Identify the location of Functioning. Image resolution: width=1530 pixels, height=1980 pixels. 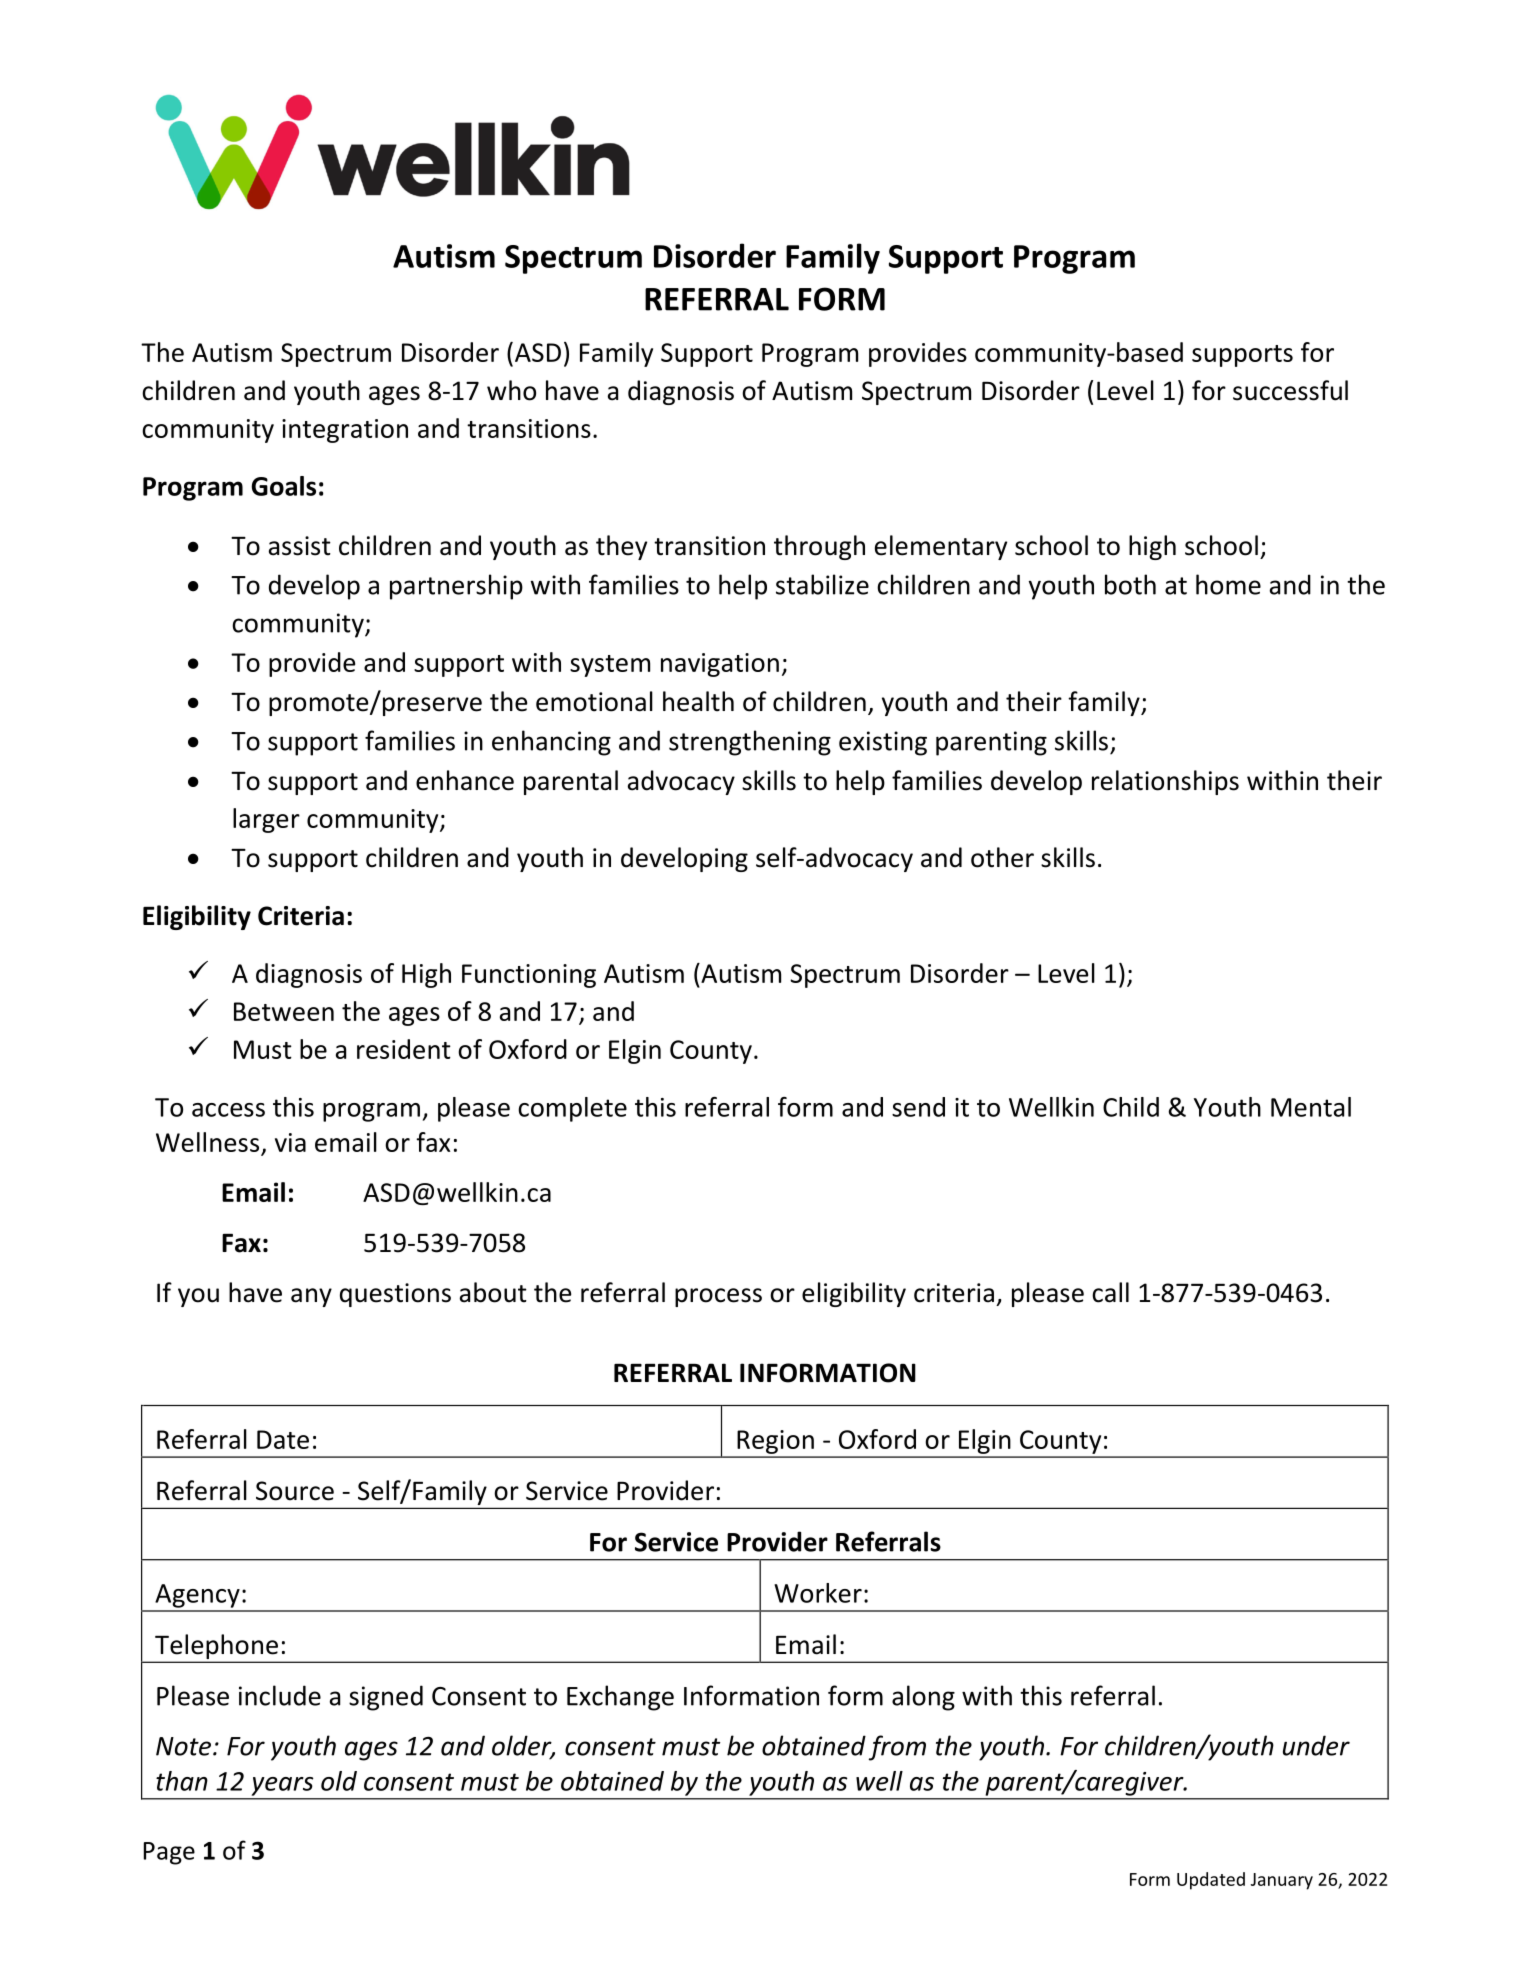
(529, 976).
